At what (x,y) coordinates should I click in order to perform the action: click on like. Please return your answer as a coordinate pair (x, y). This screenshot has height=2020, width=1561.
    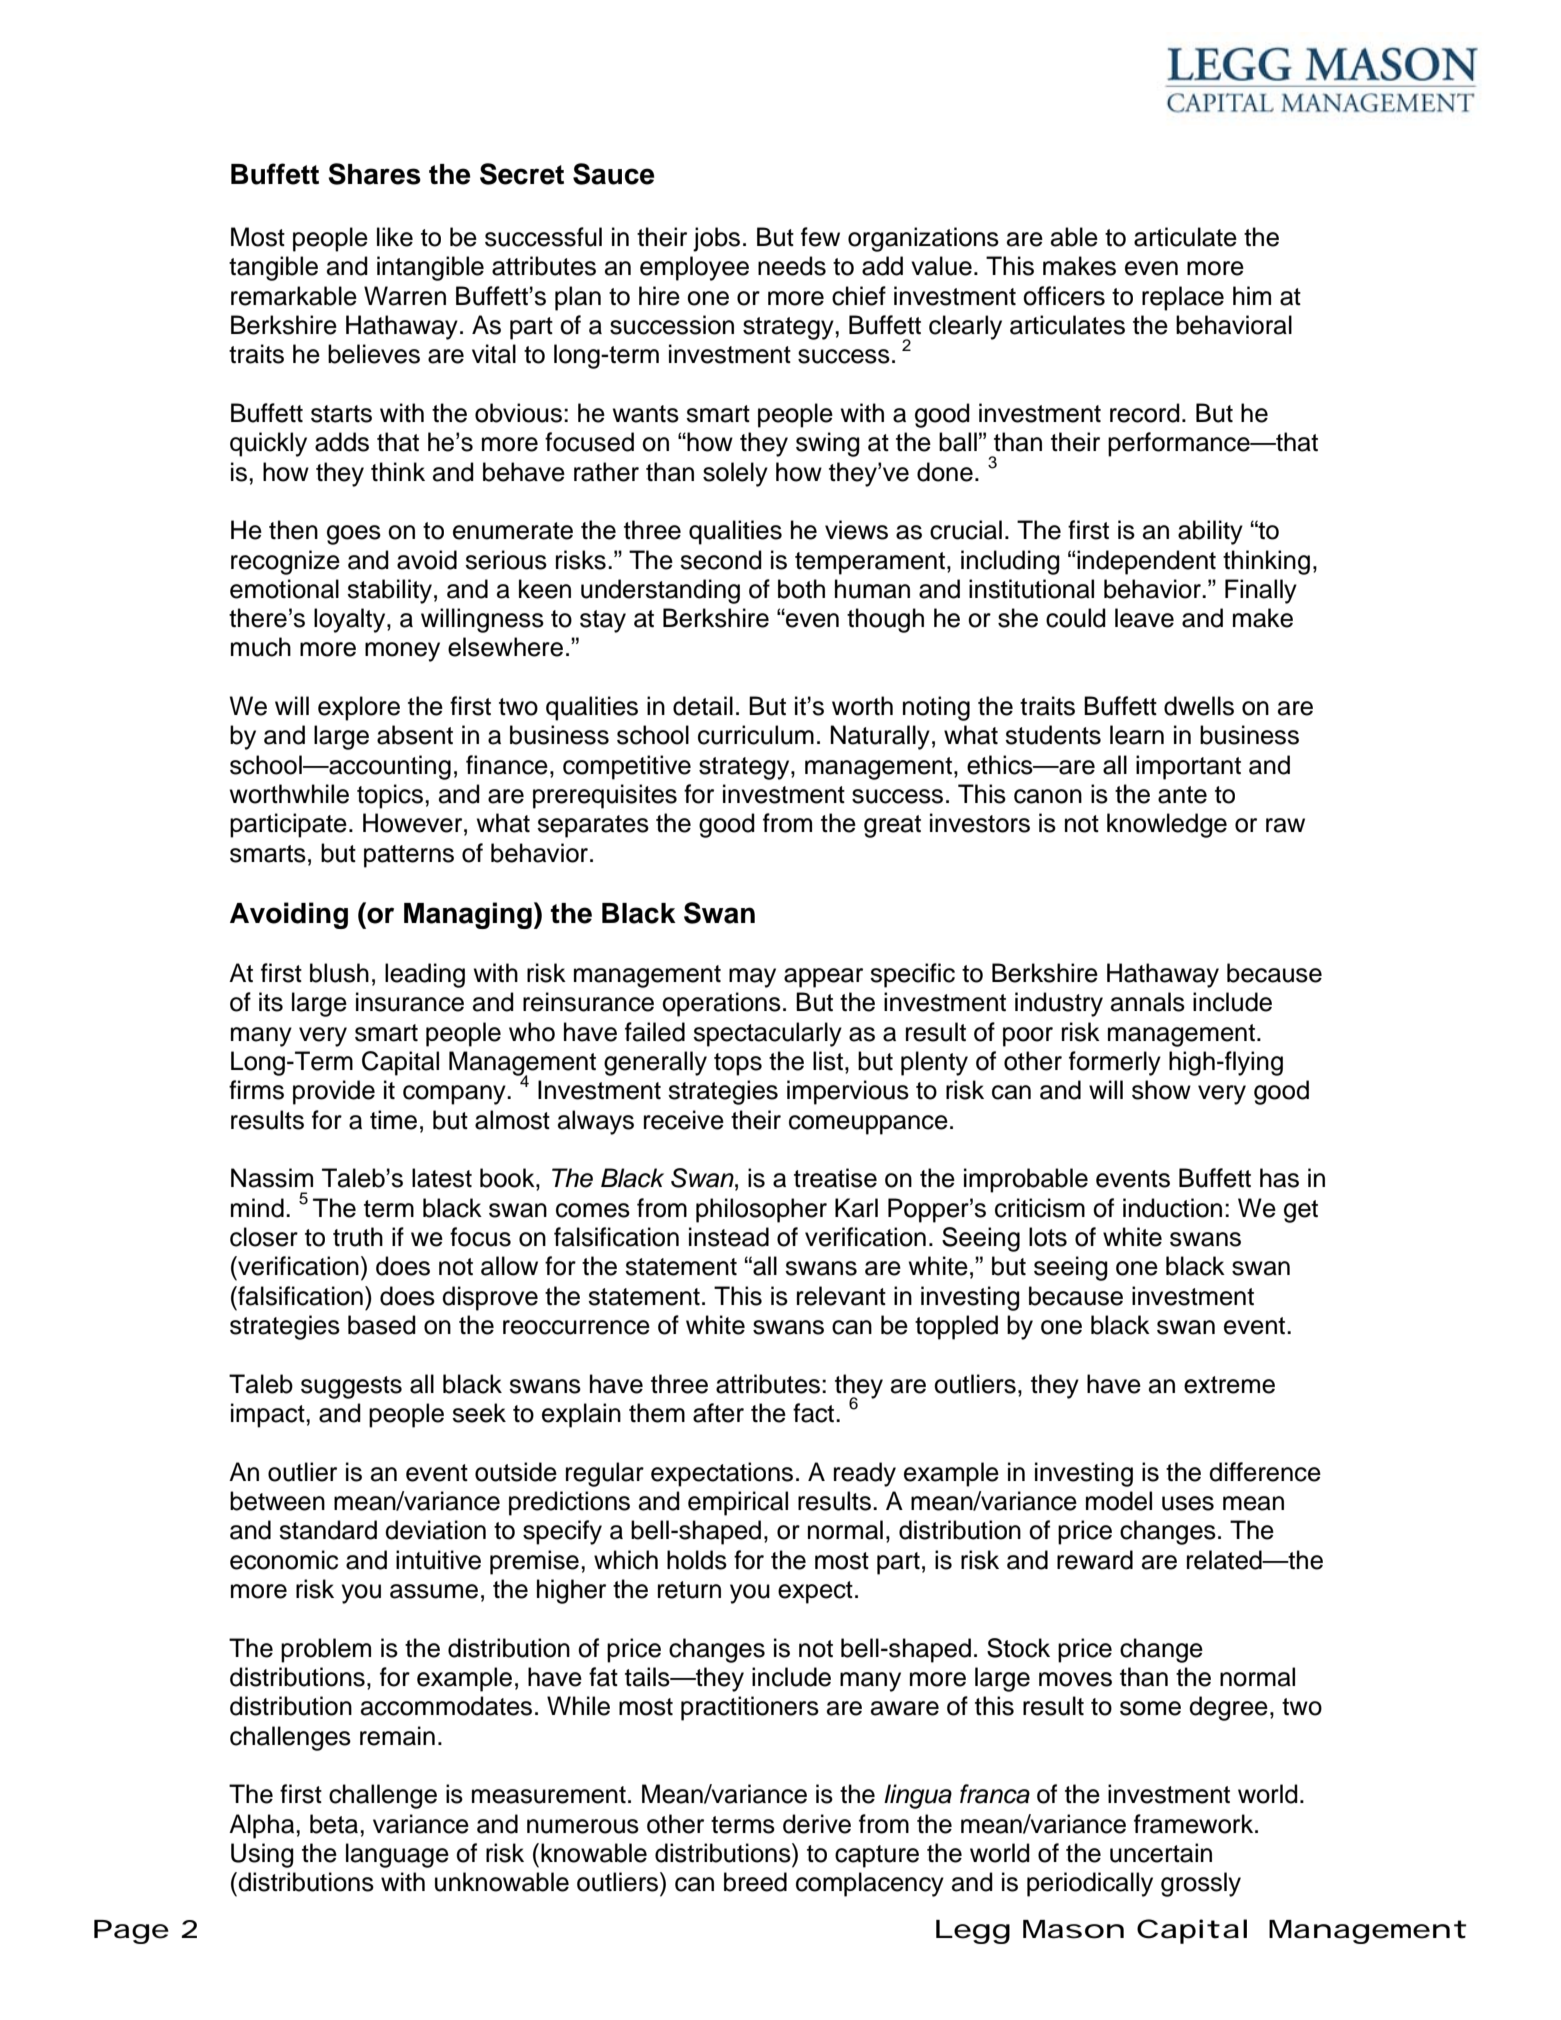
    Looking at the image, I should click on (395, 237).
